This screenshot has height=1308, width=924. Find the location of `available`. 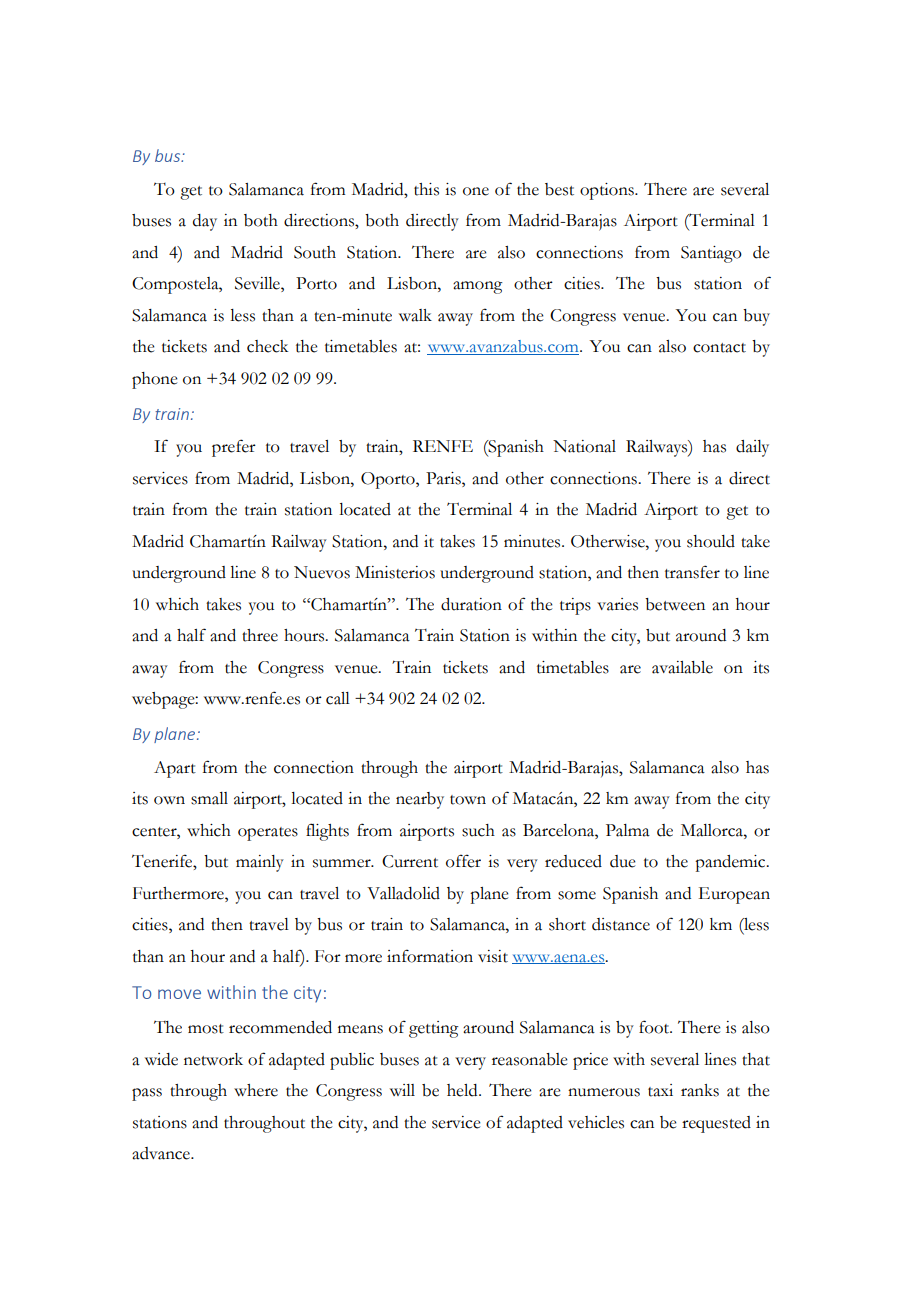

available is located at coordinates (682, 667).
